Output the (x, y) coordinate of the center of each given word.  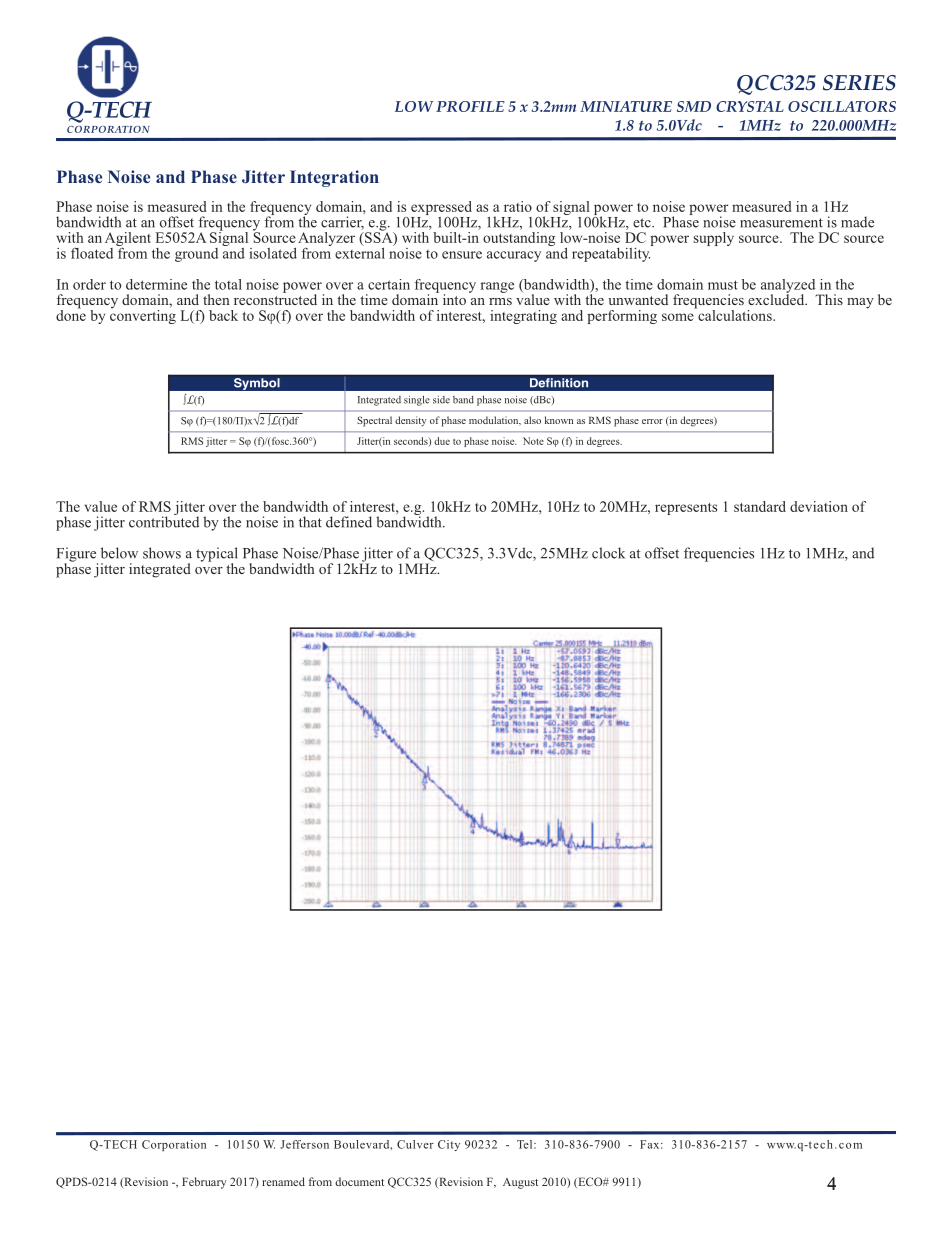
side (441, 400)
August (520, 1183)
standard (760, 506)
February (204, 1183)
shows (162, 553)
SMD (694, 106)
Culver (415, 1144)
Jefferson (304, 1144)
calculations (735, 314)
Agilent (128, 240)
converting (143, 315)
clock (608, 553)
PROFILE (470, 106)
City (449, 1145)
